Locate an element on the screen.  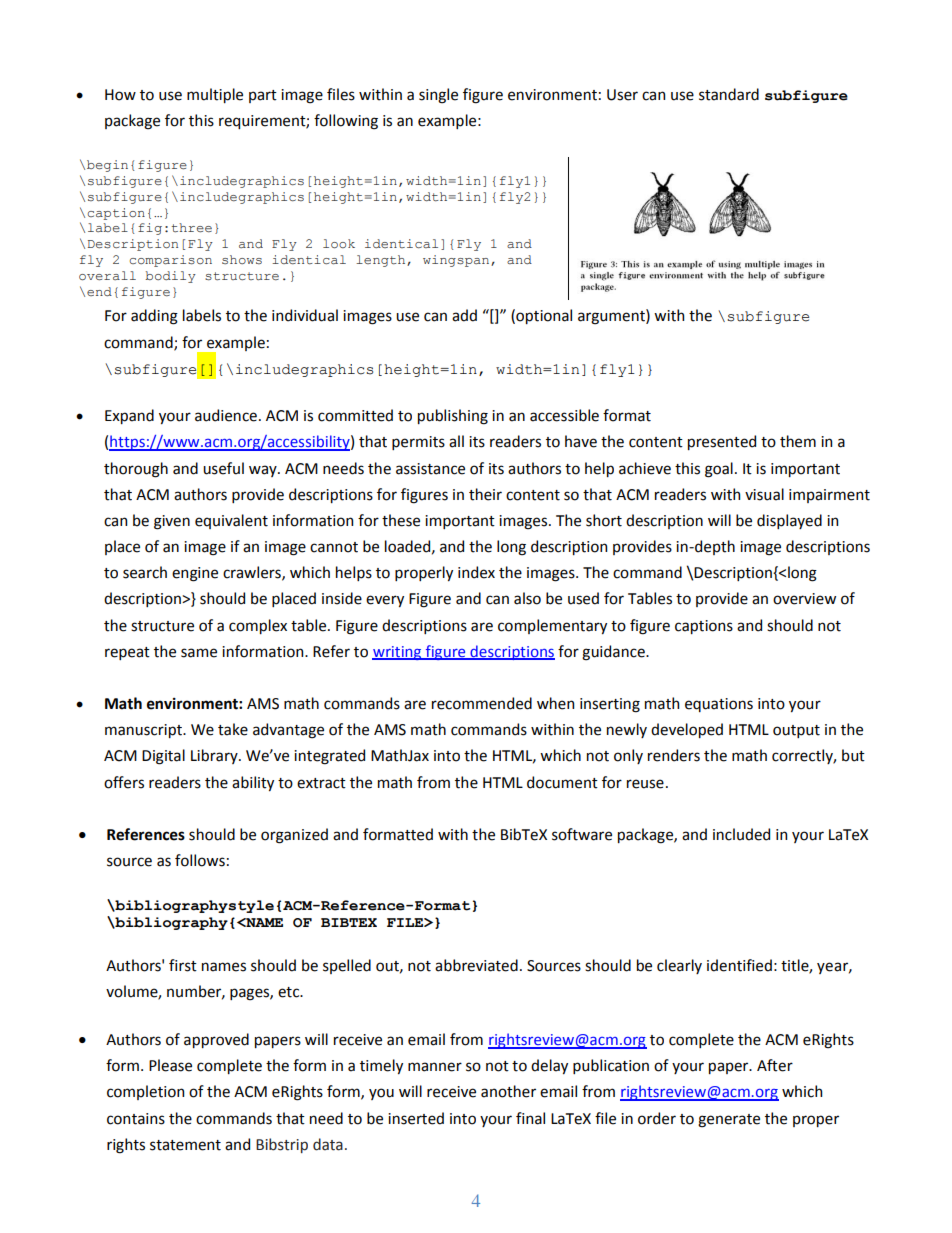
also is located at coordinates (527, 598).
